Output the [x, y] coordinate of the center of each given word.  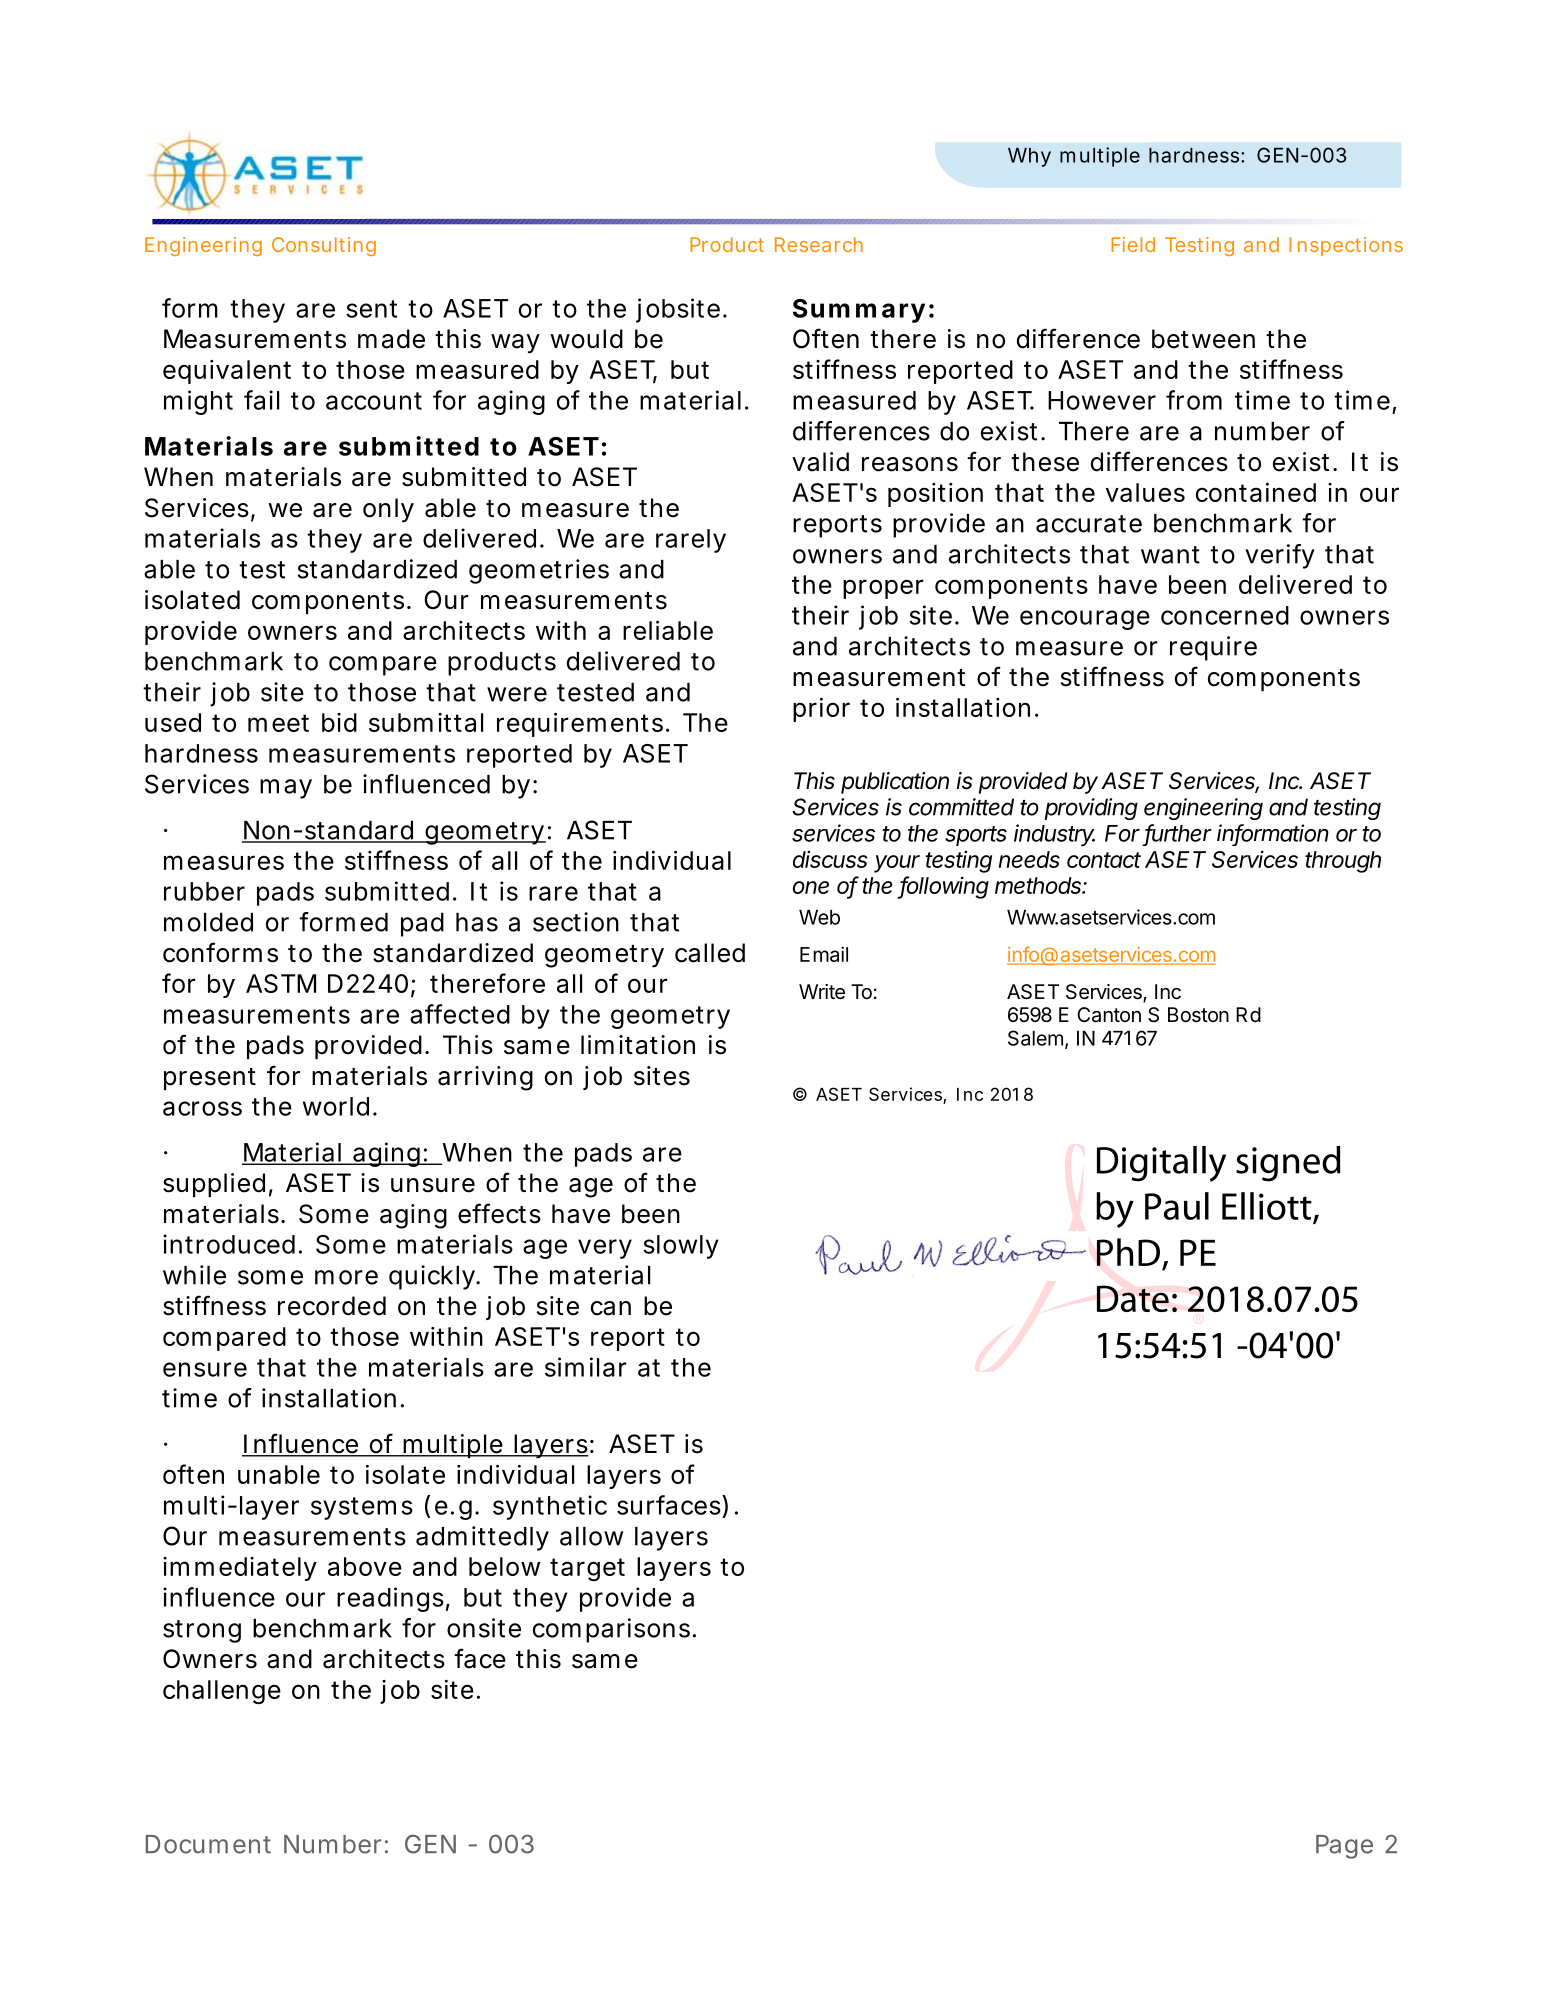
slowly [681, 1247]
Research [819, 244]
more [346, 1277]
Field [1133, 244]
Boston [1198, 1015]
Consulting [324, 246]
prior [821, 710]
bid [339, 722]
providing [1091, 809]
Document [208, 1844]
